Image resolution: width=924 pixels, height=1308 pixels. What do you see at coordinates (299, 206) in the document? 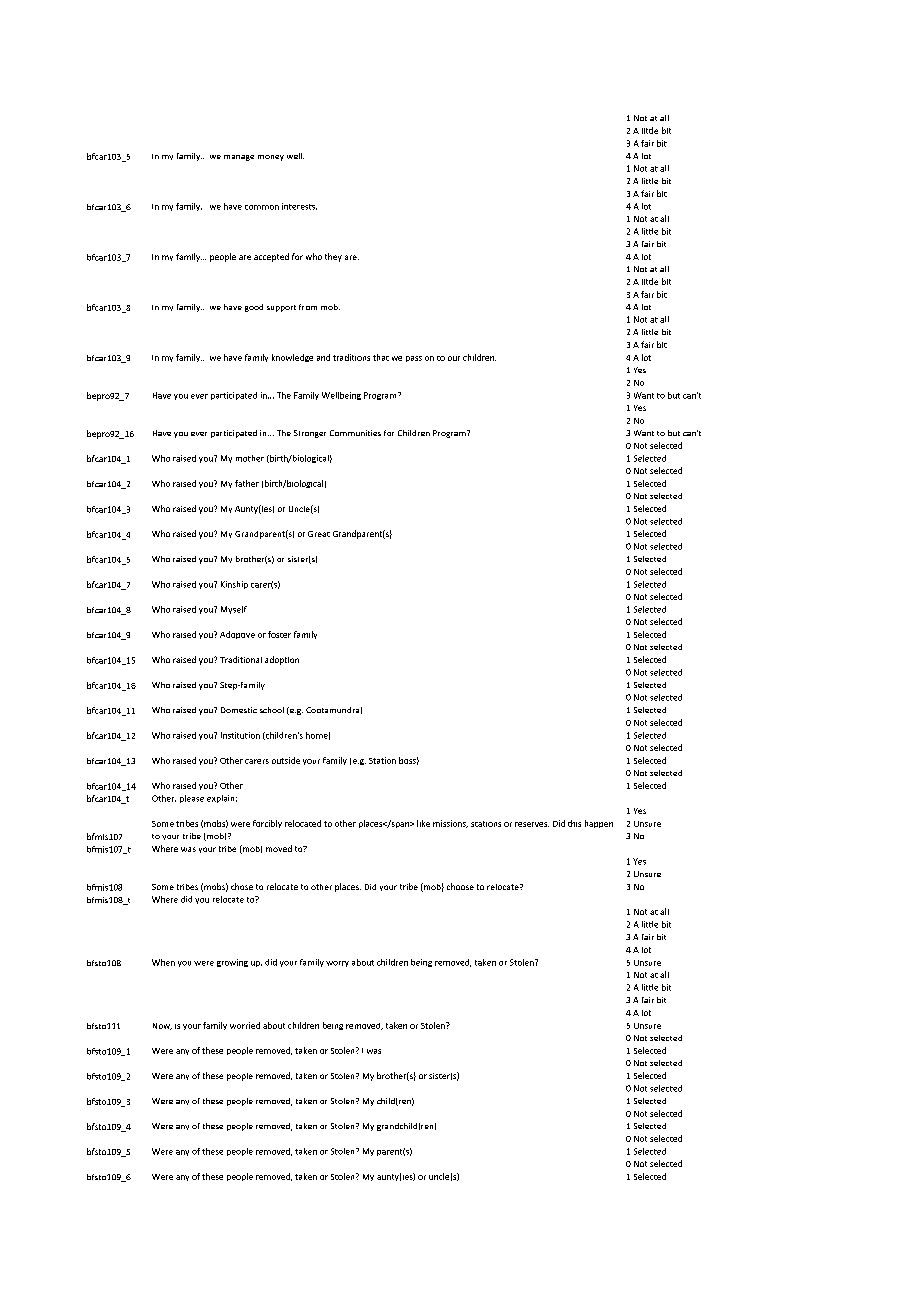
I see `interests` at bounding box center [299, 206].
